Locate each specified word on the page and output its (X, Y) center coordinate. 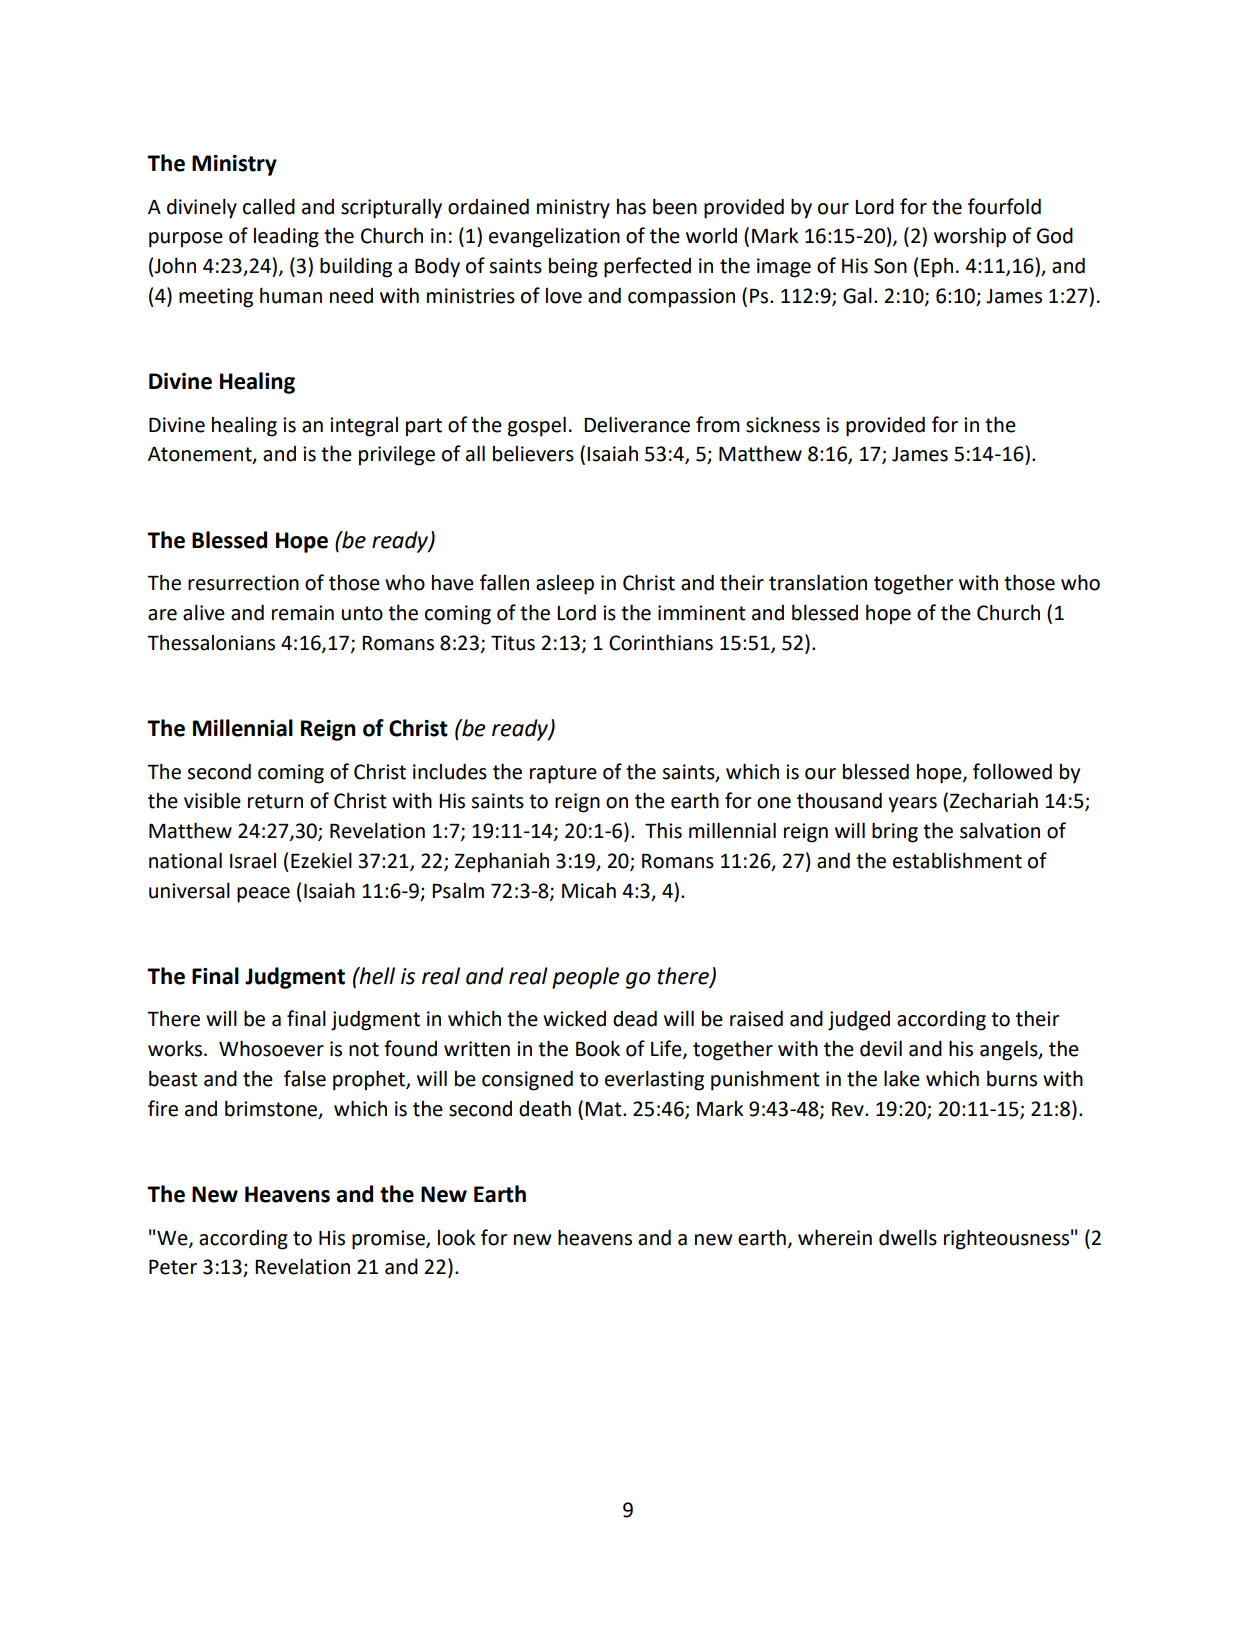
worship (970, 237)
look (457, 1238)
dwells (908, 1237)
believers (533, 454)
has (631, 207)
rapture (563, 774)
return (275, 801)
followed (1012, 771)
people (585, 978)
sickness (783, 425)
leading (286, 238)
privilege (397, 455)
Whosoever (271, 1048)
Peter (173, 1267)
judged (859, 1020)
